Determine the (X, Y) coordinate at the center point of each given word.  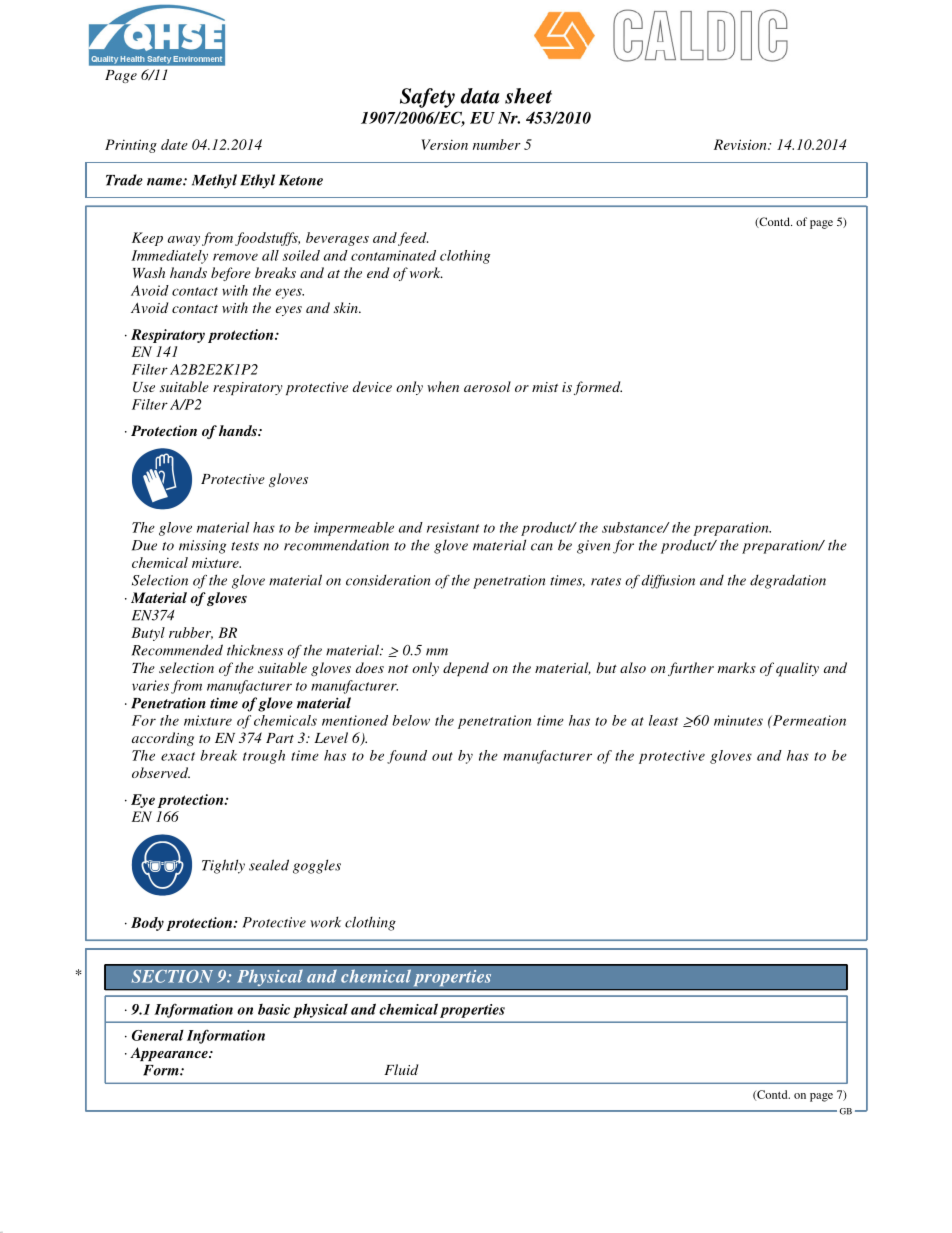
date (174, 144)
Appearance (170, 1054)
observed (161, 772)
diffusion (668, 582)
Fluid (401, 1069)
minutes (738, 720)
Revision (741, 144)
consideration (388, 580)
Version (444, 144)
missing (202, 547)
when (443, 386)
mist (545, 387)
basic (274, 1009)
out (442, 756)
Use (144, 387)
